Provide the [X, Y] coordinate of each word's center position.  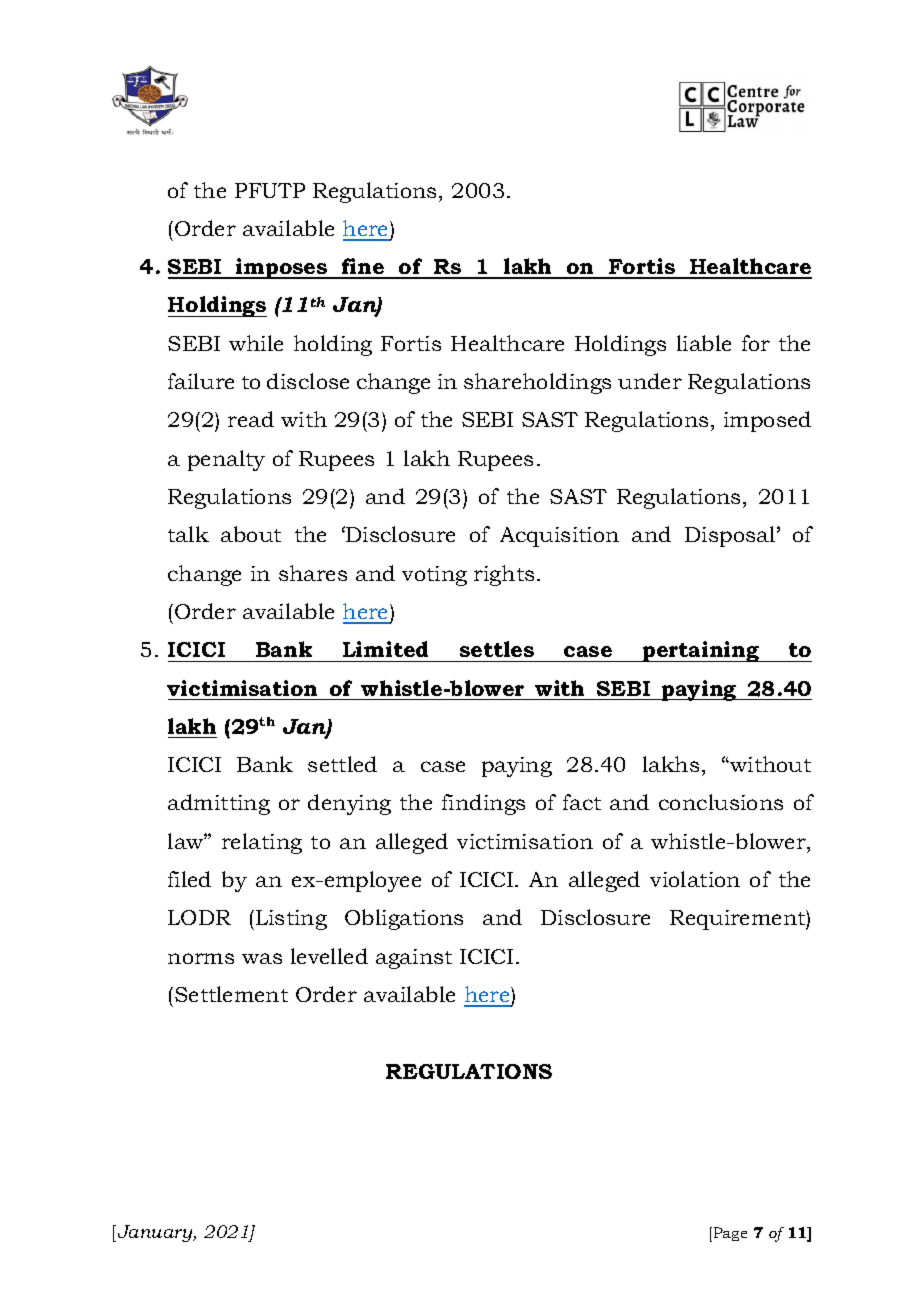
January [156, 1233]
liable [704, 343]
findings [483, 804]
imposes [282, 268]
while [256, 343]
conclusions [721, 802]
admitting [219, 804]
